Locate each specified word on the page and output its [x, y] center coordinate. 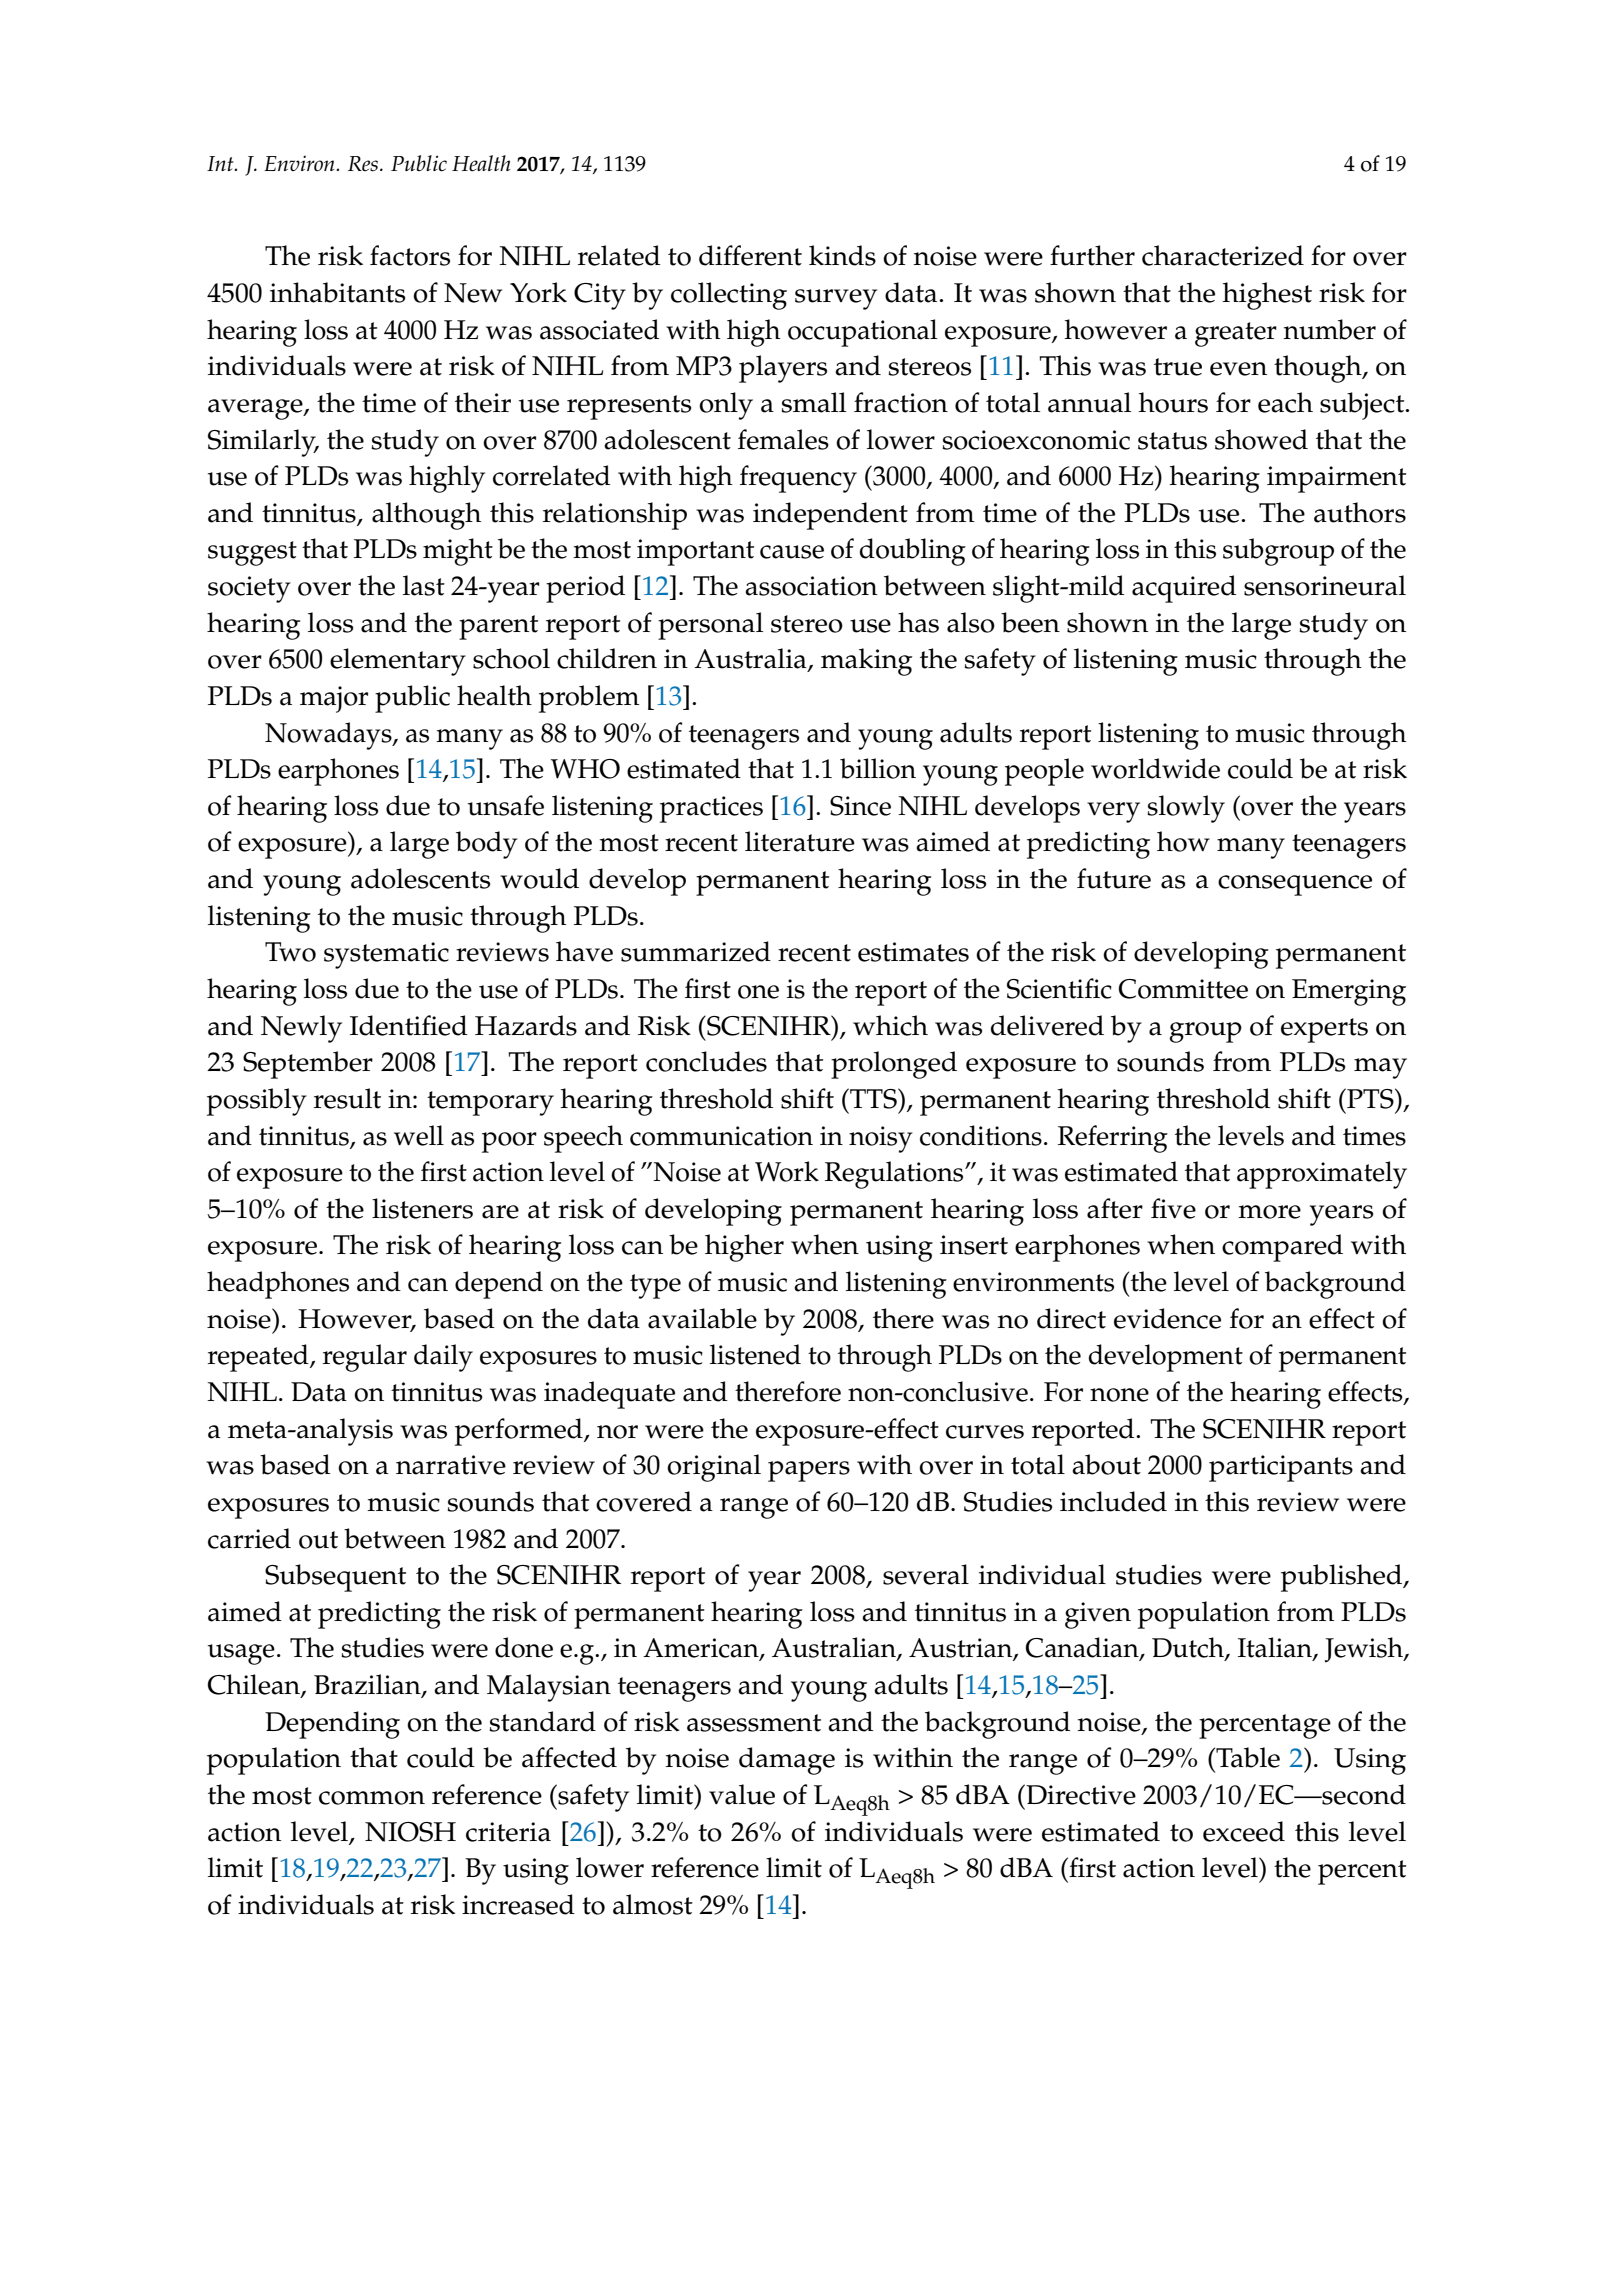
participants [1281, 1468]
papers [809, 1471]
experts [1324, 1030]
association [811, 586]
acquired [1184, 589]
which [890, 1025]
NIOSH [410, 1832]
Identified [409, 1025]
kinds [842, 255]
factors [410, 255]
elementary [398, 662]
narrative [451, 1465]
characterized [1223, 255]
